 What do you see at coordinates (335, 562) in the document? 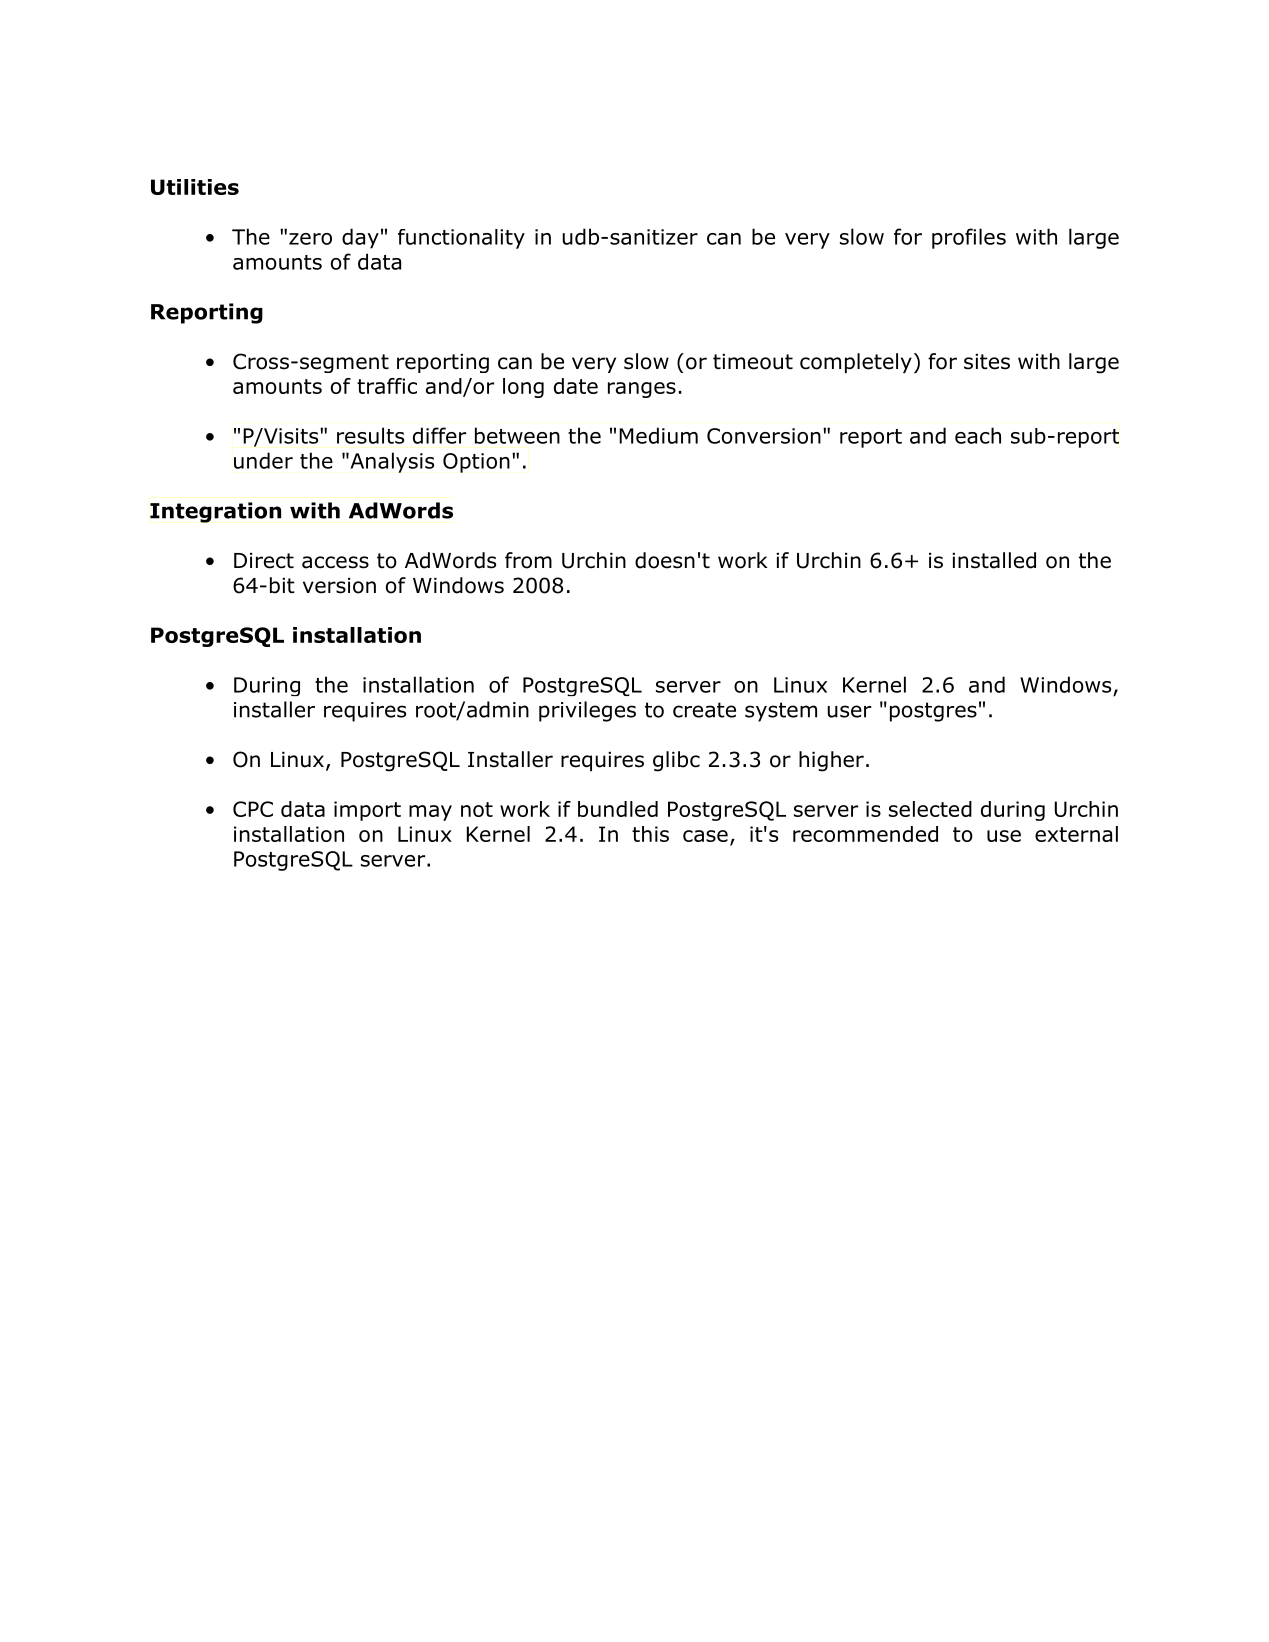
I see `access` at bounding box center [335, 562].
